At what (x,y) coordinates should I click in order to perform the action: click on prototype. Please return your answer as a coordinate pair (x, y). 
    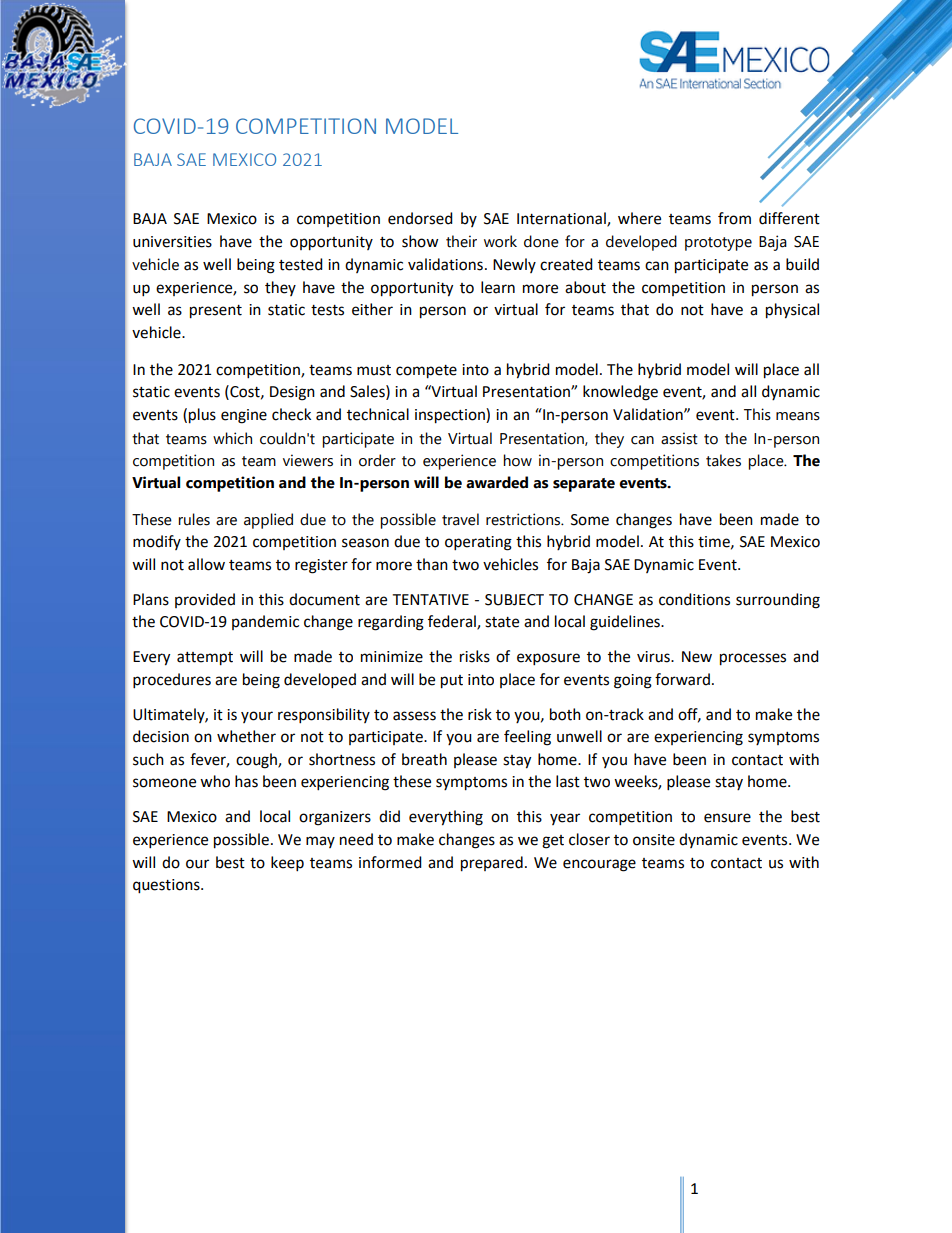
    Looking at the image, I should click on (718, 244).
